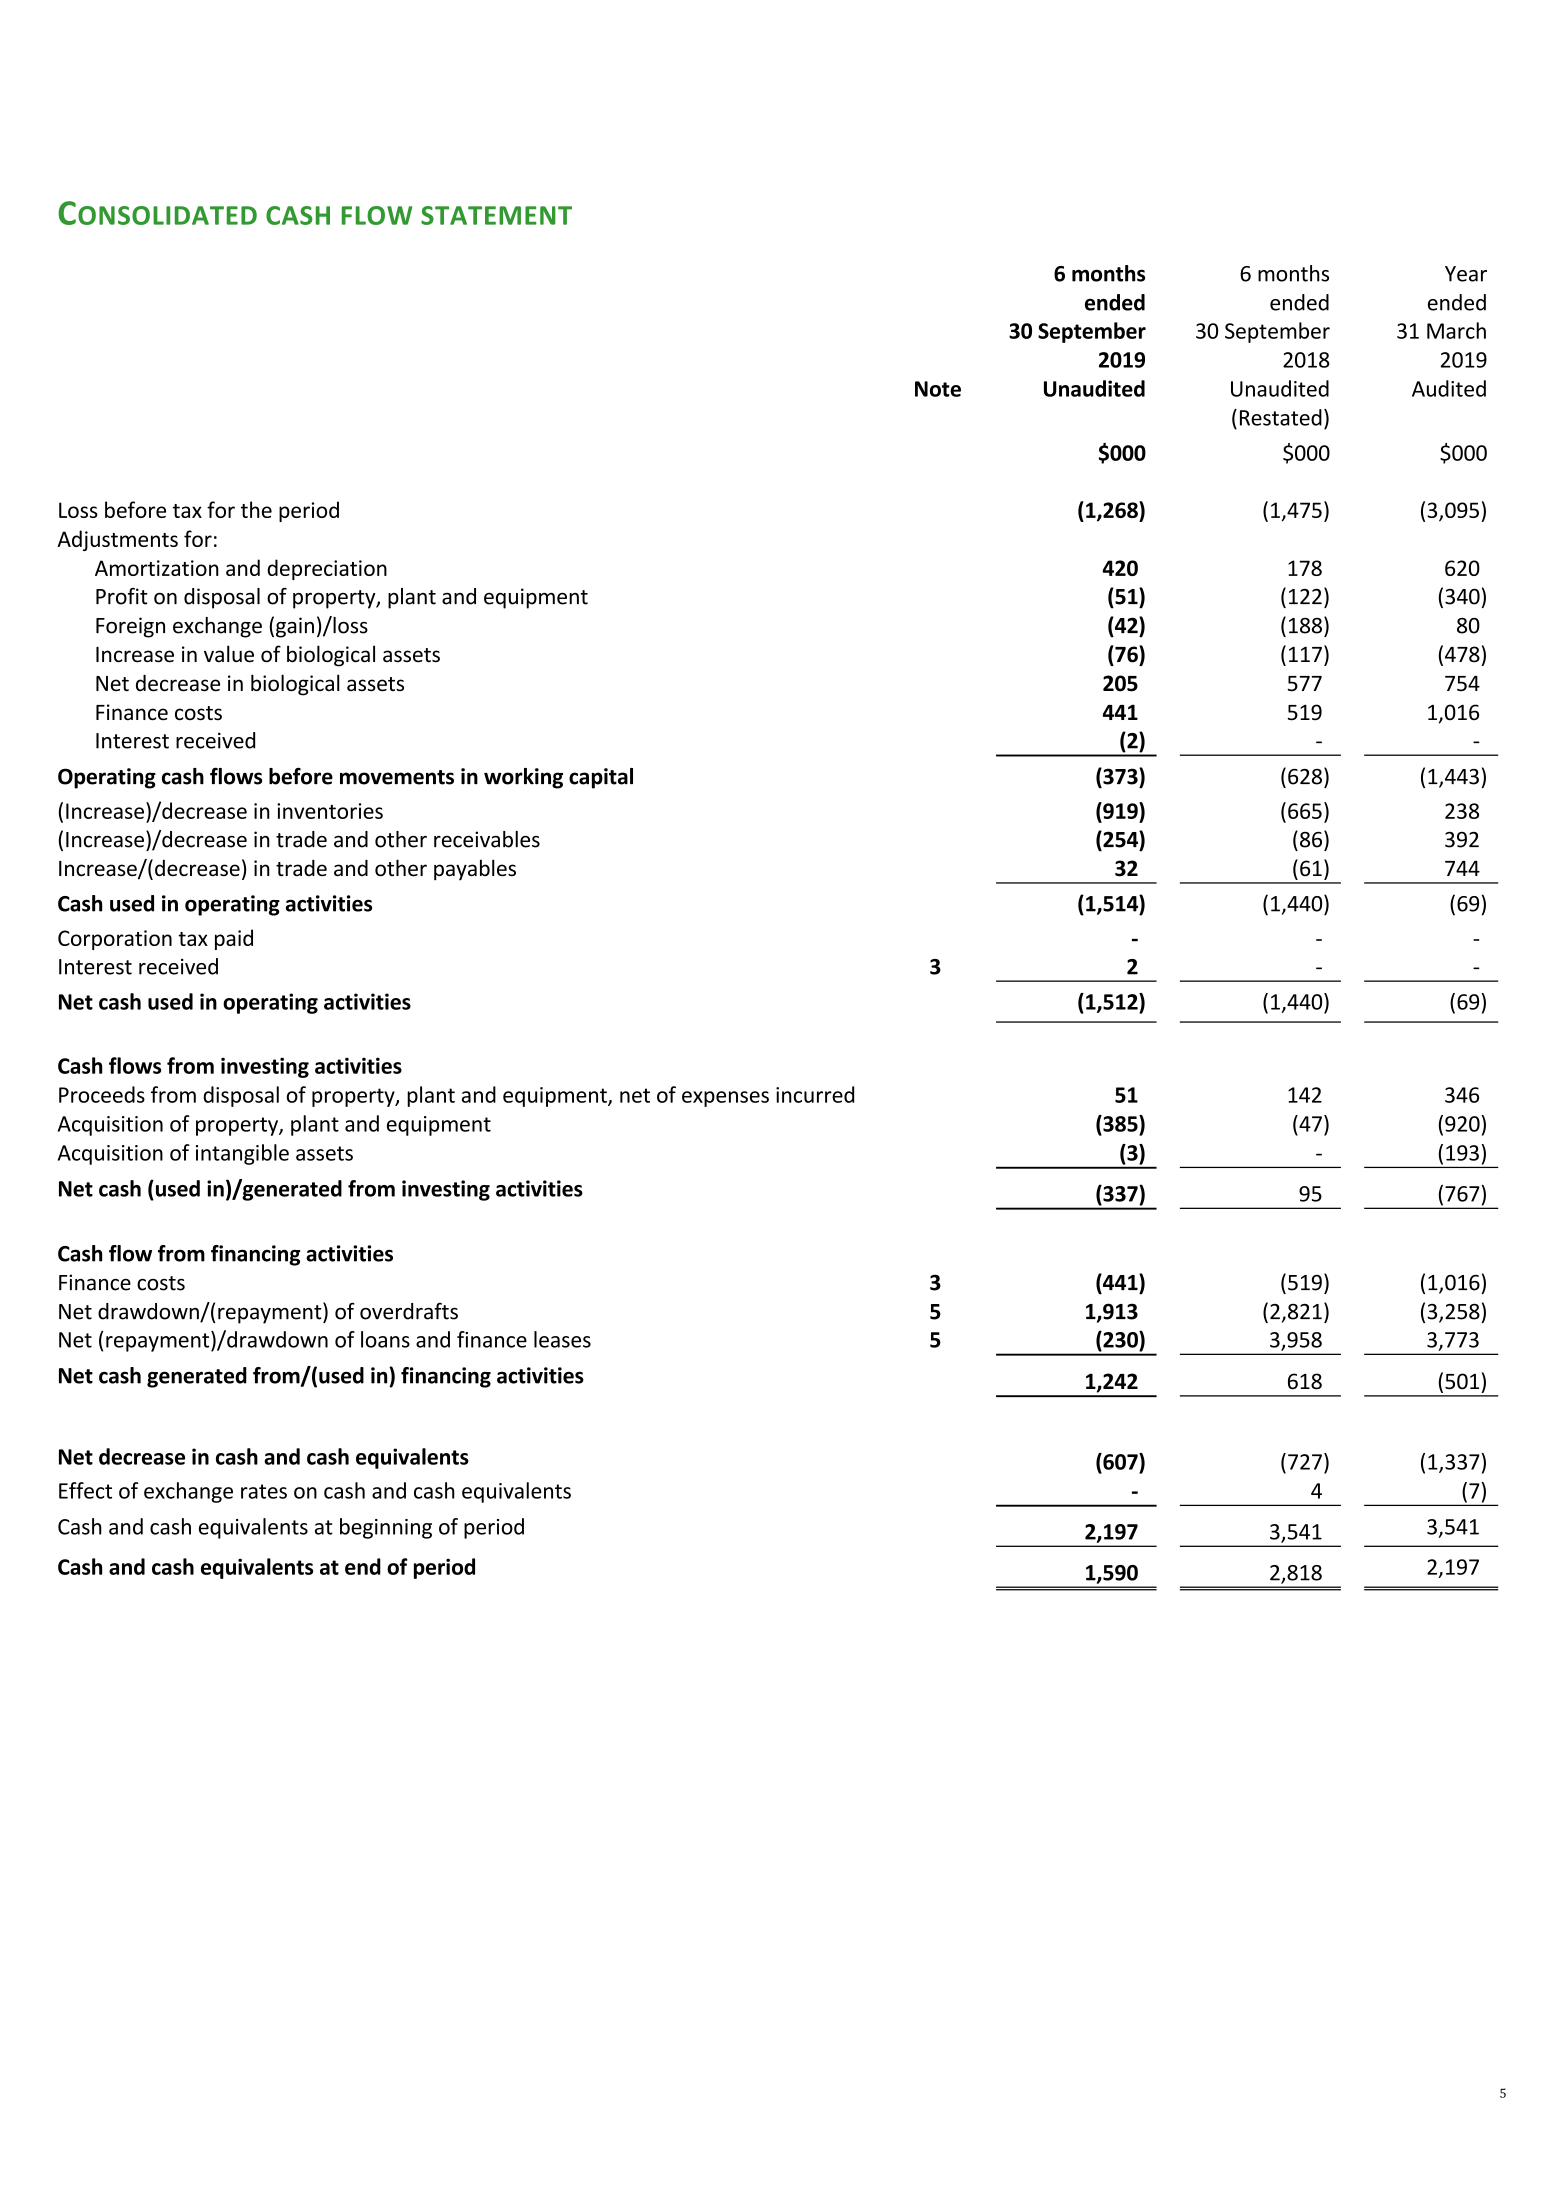  What do you see at coordinates (562, 1339) in the document?
I see `leases` at bounding box center [562, 1339].
